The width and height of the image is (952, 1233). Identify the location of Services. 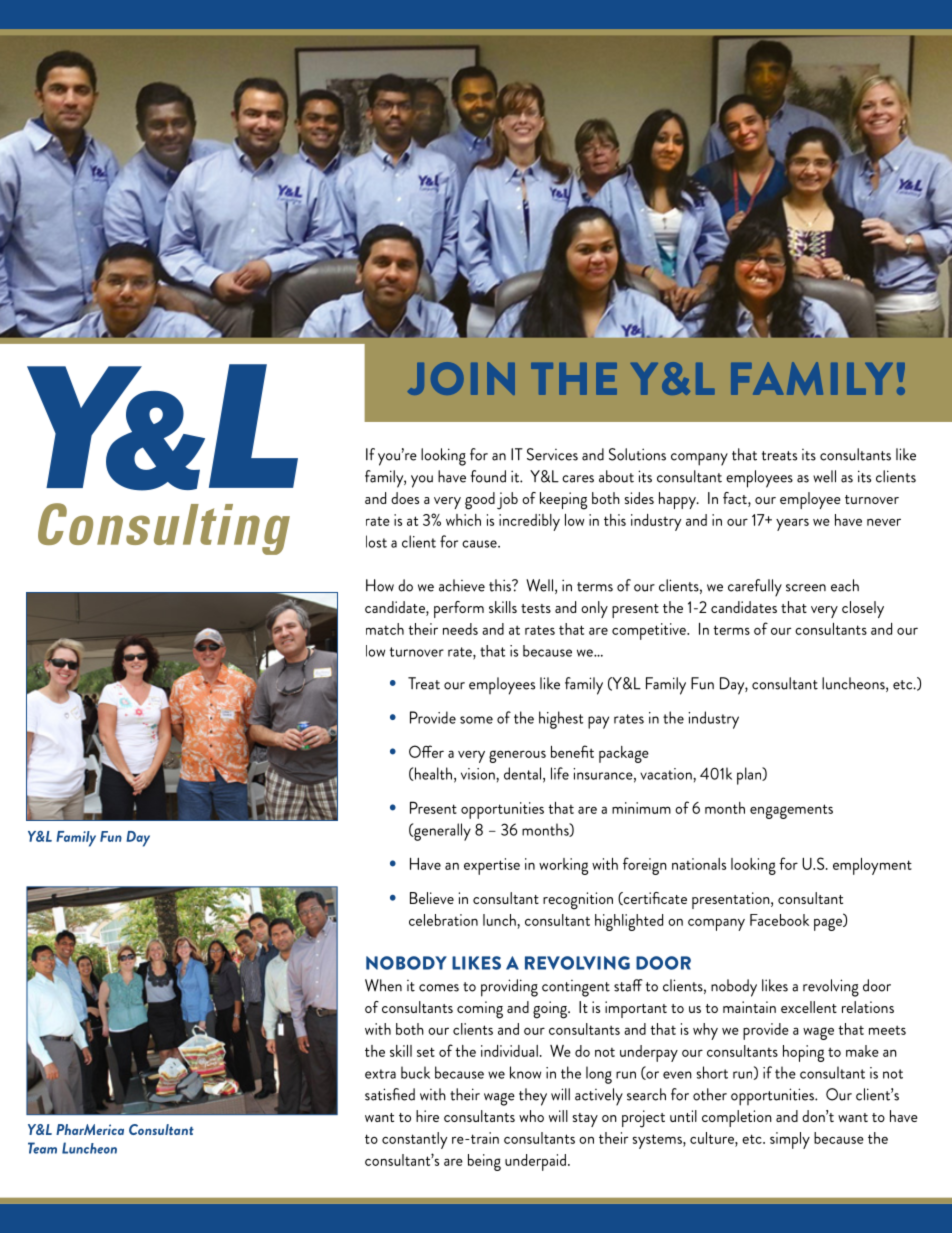
(552, 454).
